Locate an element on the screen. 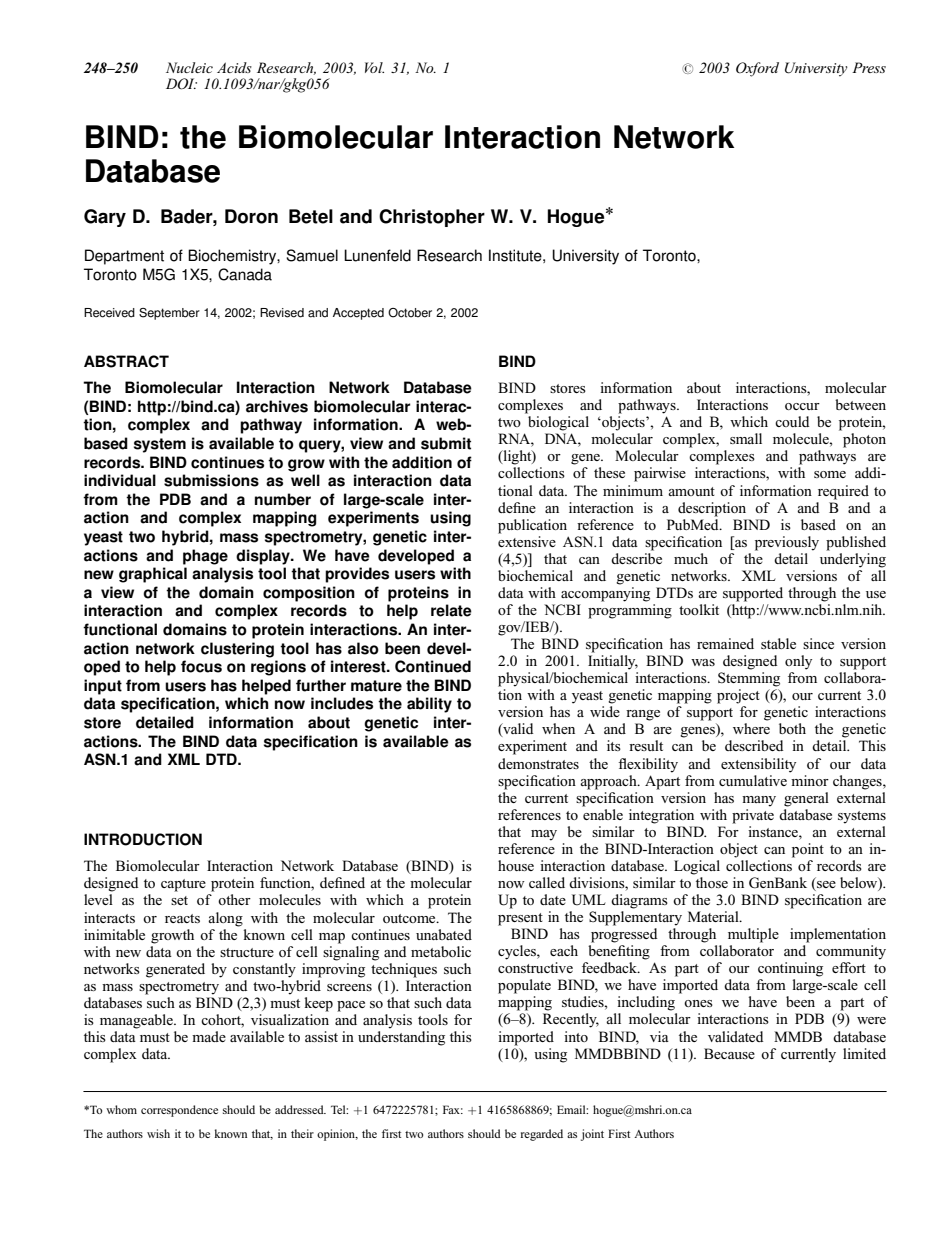 This screenshot has height=1236, width=952. stable is located at coordinates (778, 643).
